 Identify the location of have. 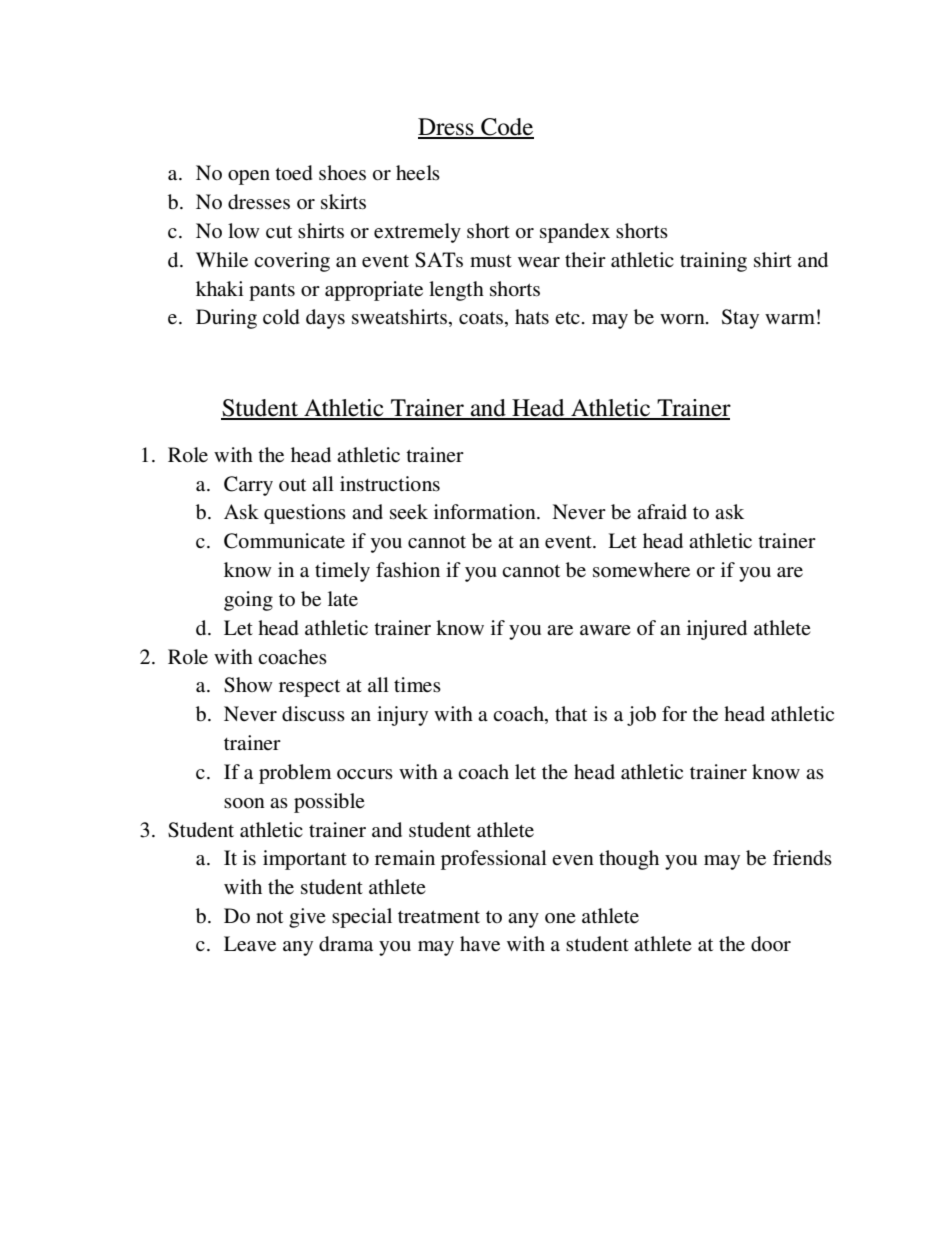
(480, 944).
